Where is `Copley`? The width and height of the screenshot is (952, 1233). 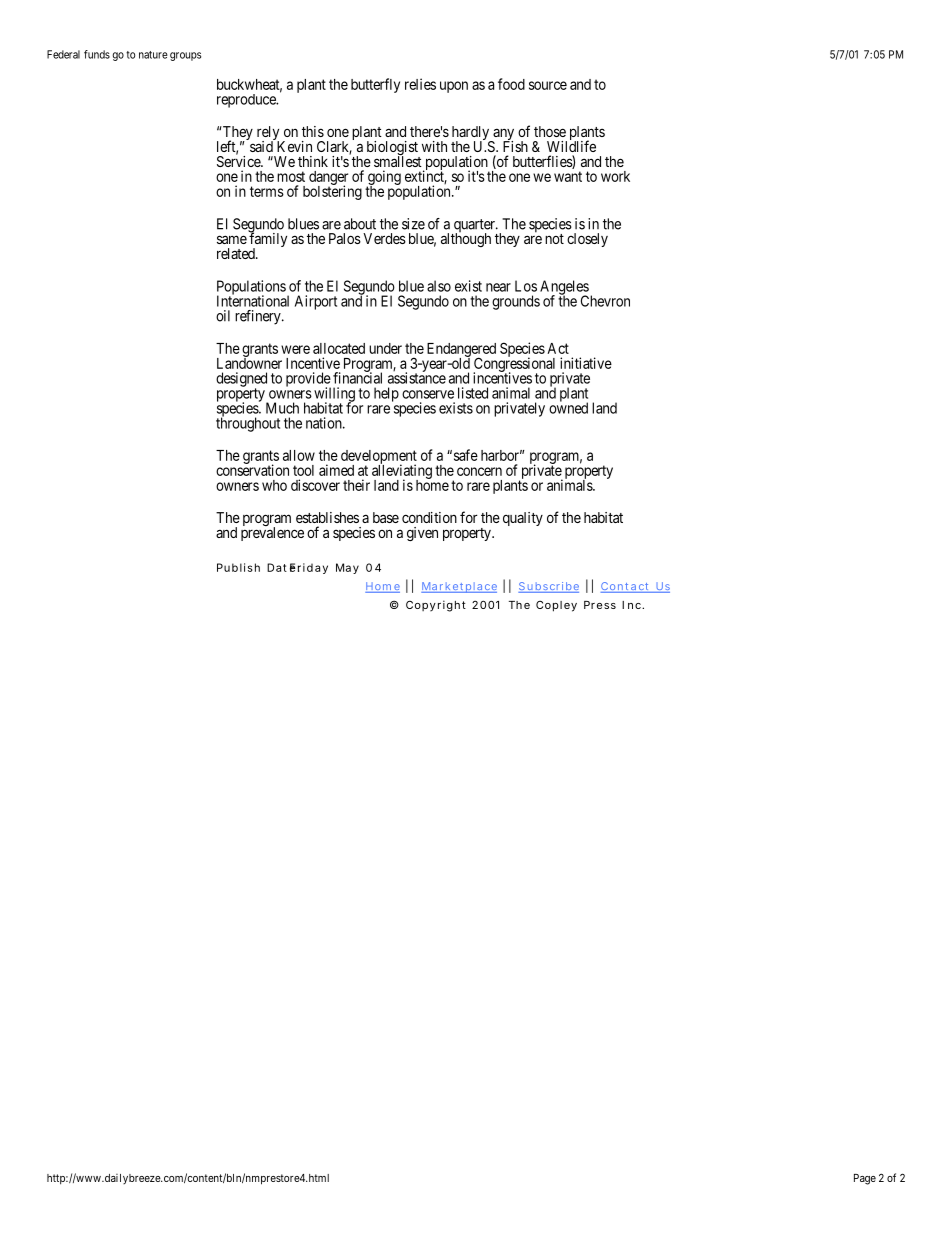
Copley is located at coordinates (556, 606).
